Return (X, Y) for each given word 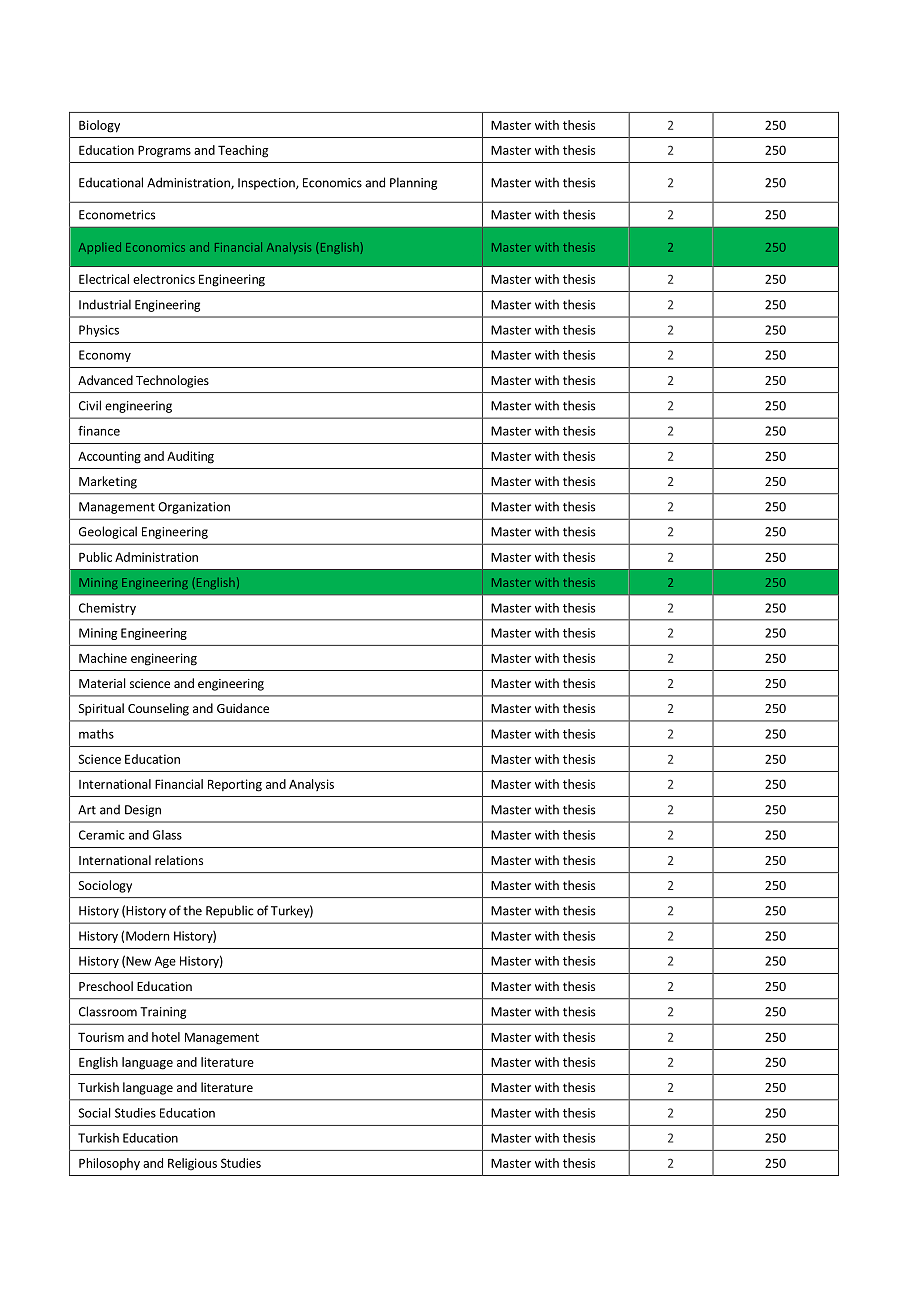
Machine (103, 658)
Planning (413, 183)
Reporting (235, 785)
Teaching (243, 151)
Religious (192, 1164)
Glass (167, 835)
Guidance (243, 708)
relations (179, 860)
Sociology (105, 886)
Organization (194, 508)
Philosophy (109, 1164)
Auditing (190, 457)
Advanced (105, 380)
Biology (99, 126)
